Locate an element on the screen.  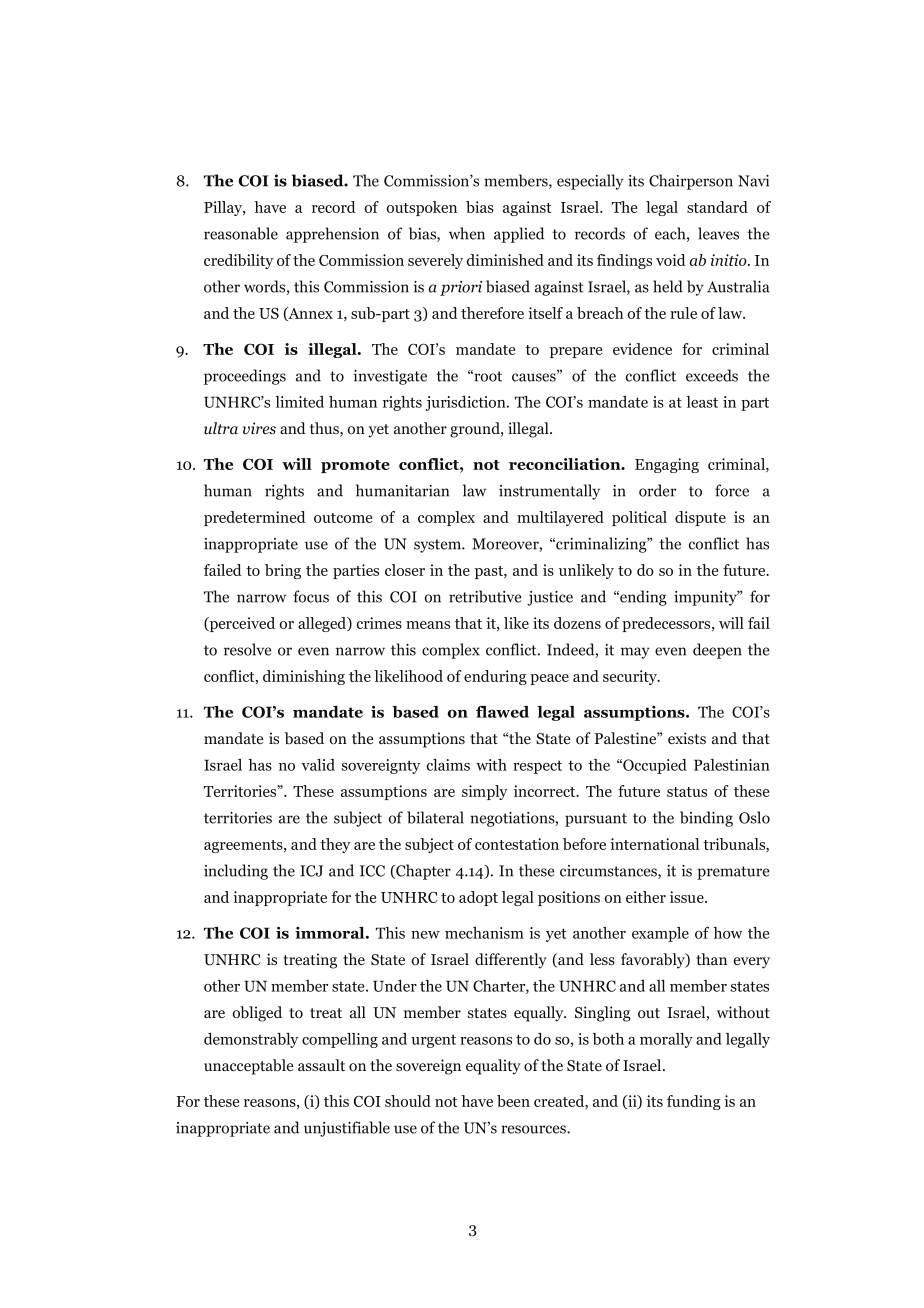
unacceptable is located at coordinates (249, 1067).
